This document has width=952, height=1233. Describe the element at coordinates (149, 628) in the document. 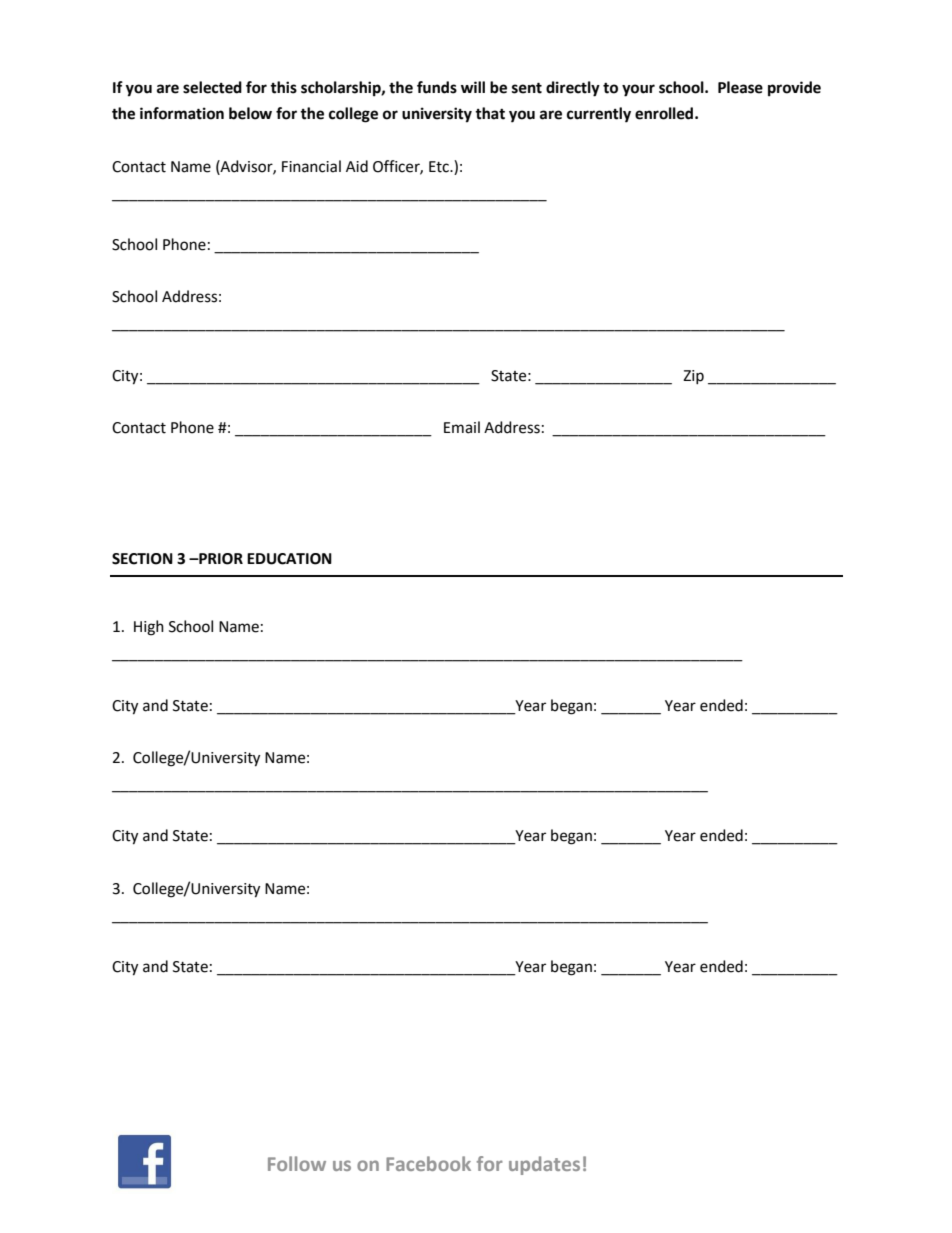

I see `High` at that location.
